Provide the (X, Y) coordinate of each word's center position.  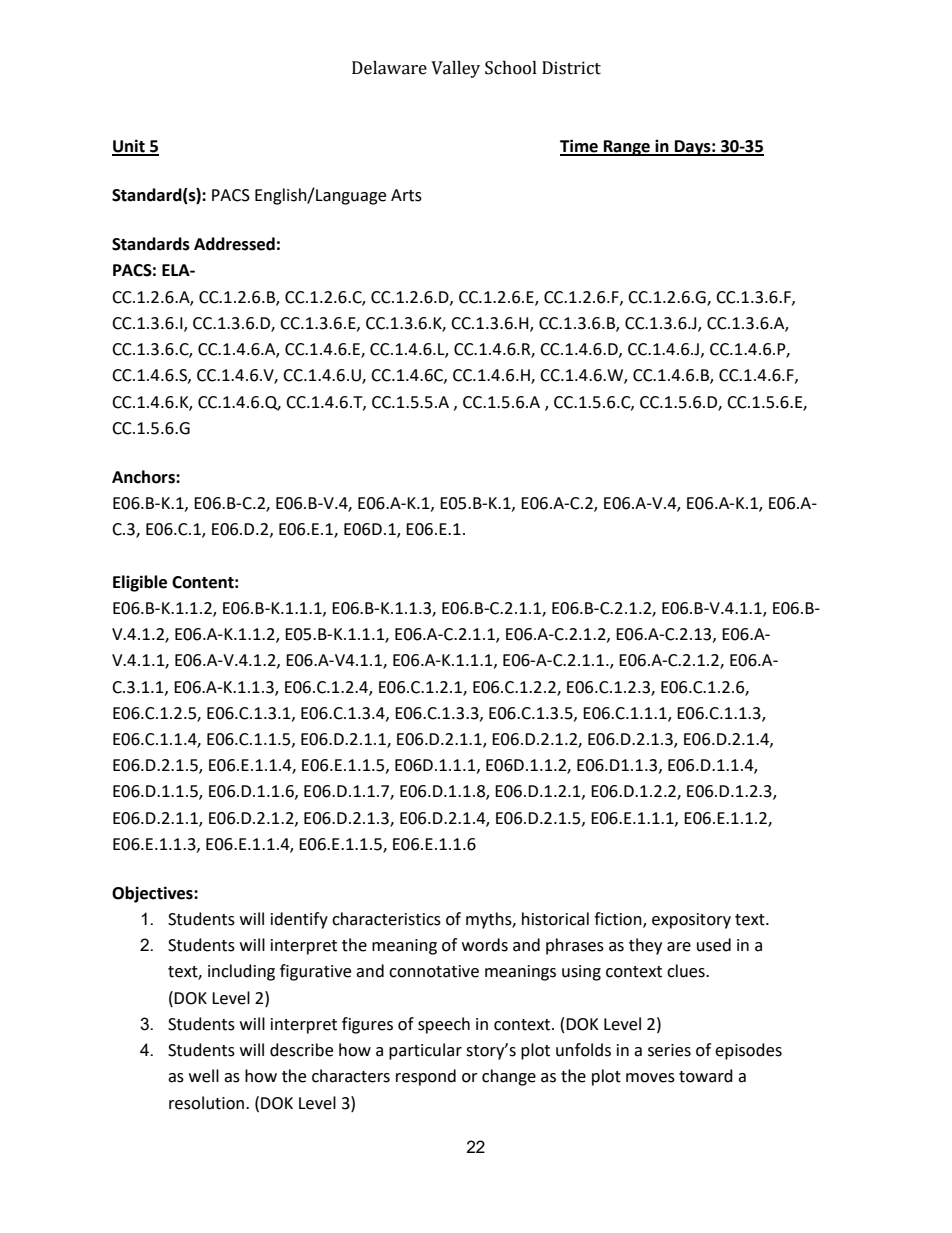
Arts (406, 195)
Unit (129, 147)
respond (426, 1077)
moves (650, 1078)
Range (627, 148)
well (204, 1076)
